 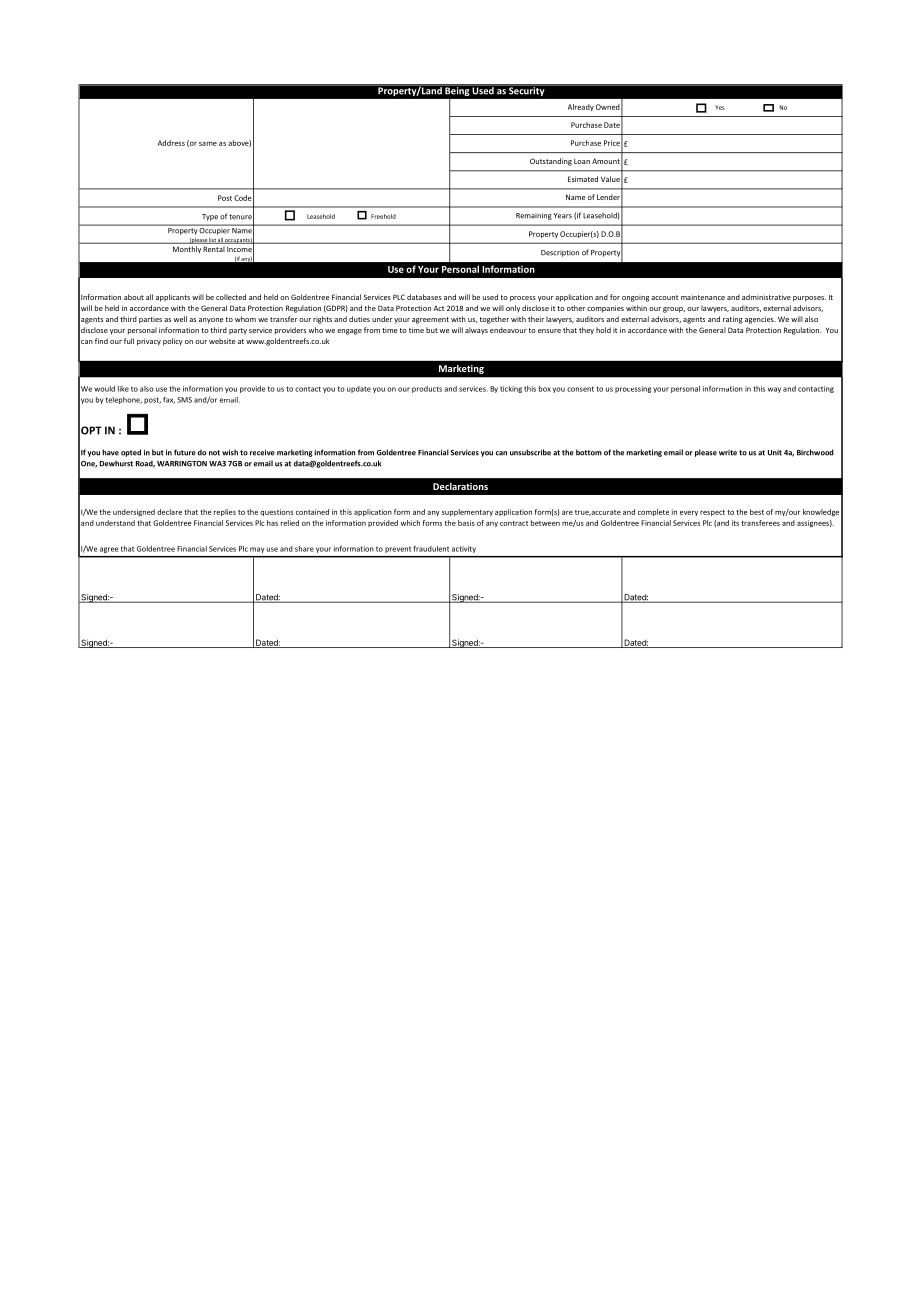 I want to click on Yes, so click(x=720, y=107).
